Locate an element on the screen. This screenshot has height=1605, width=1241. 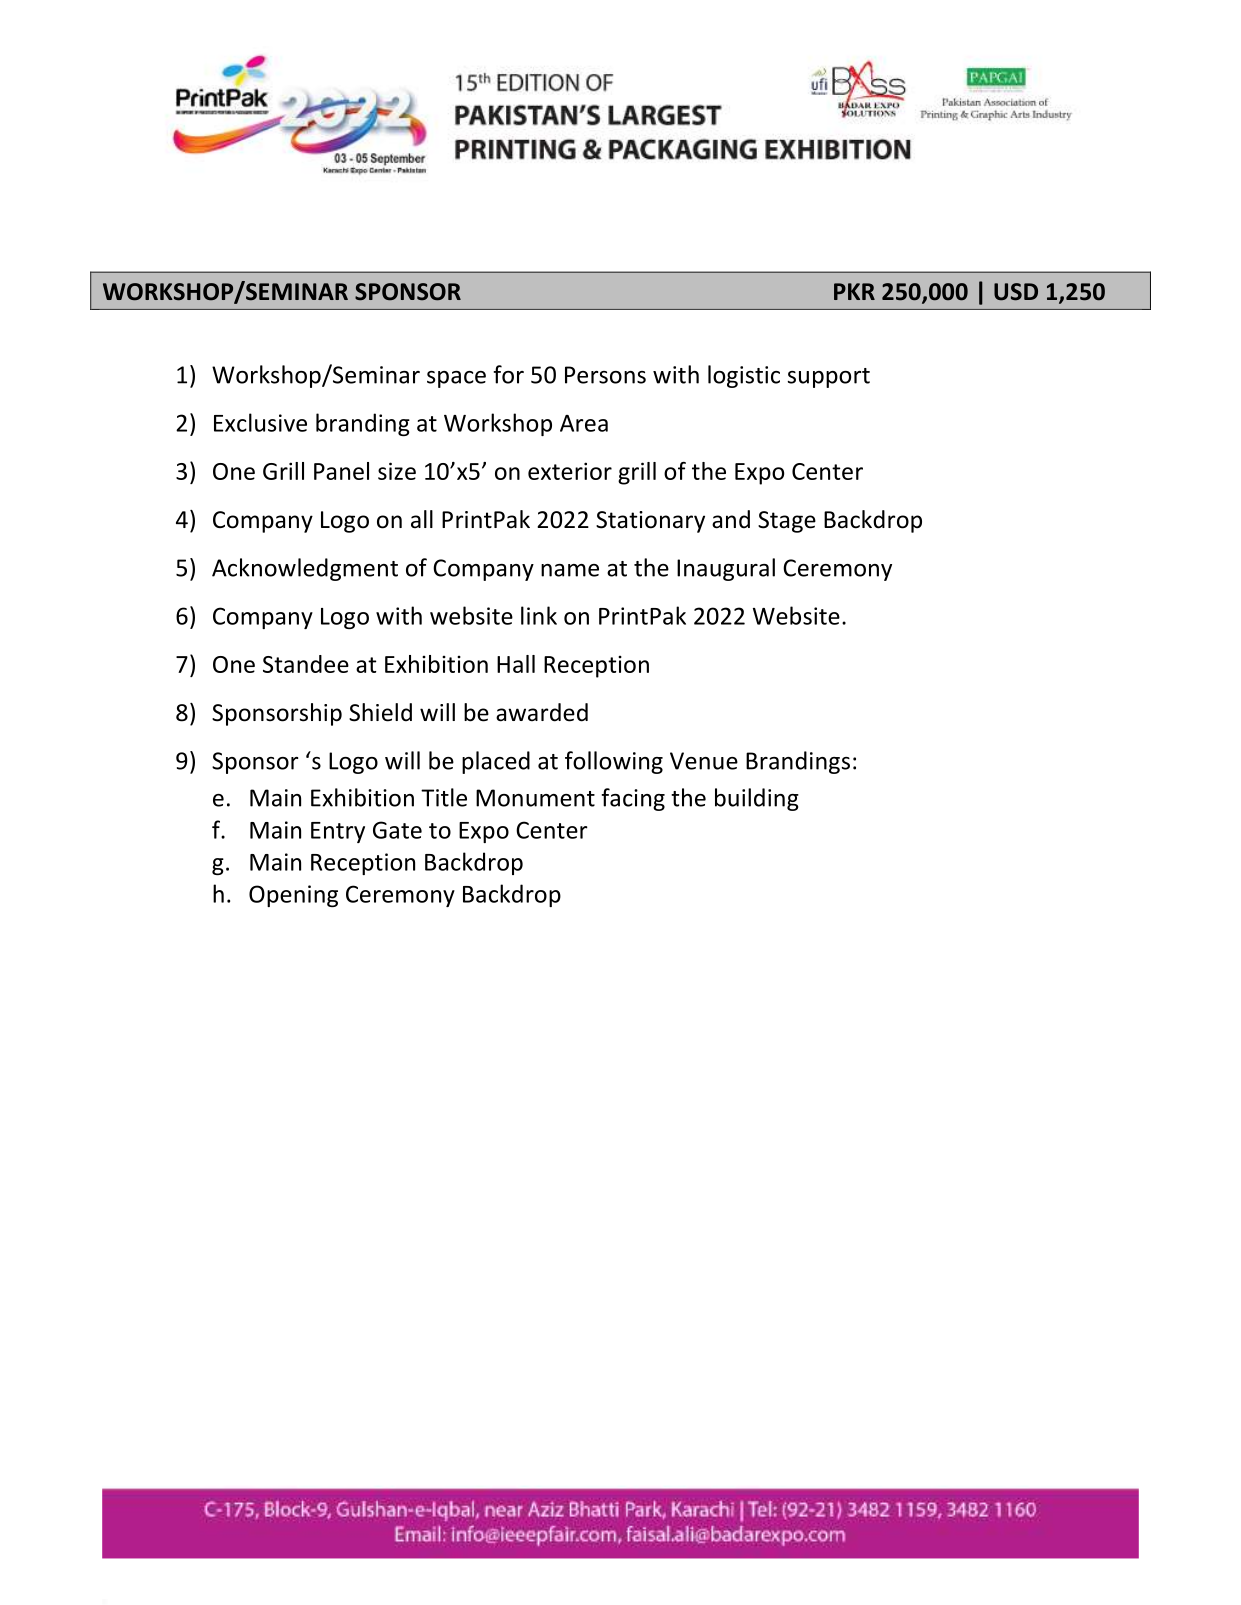
space is located at coordinates (456, 379).
